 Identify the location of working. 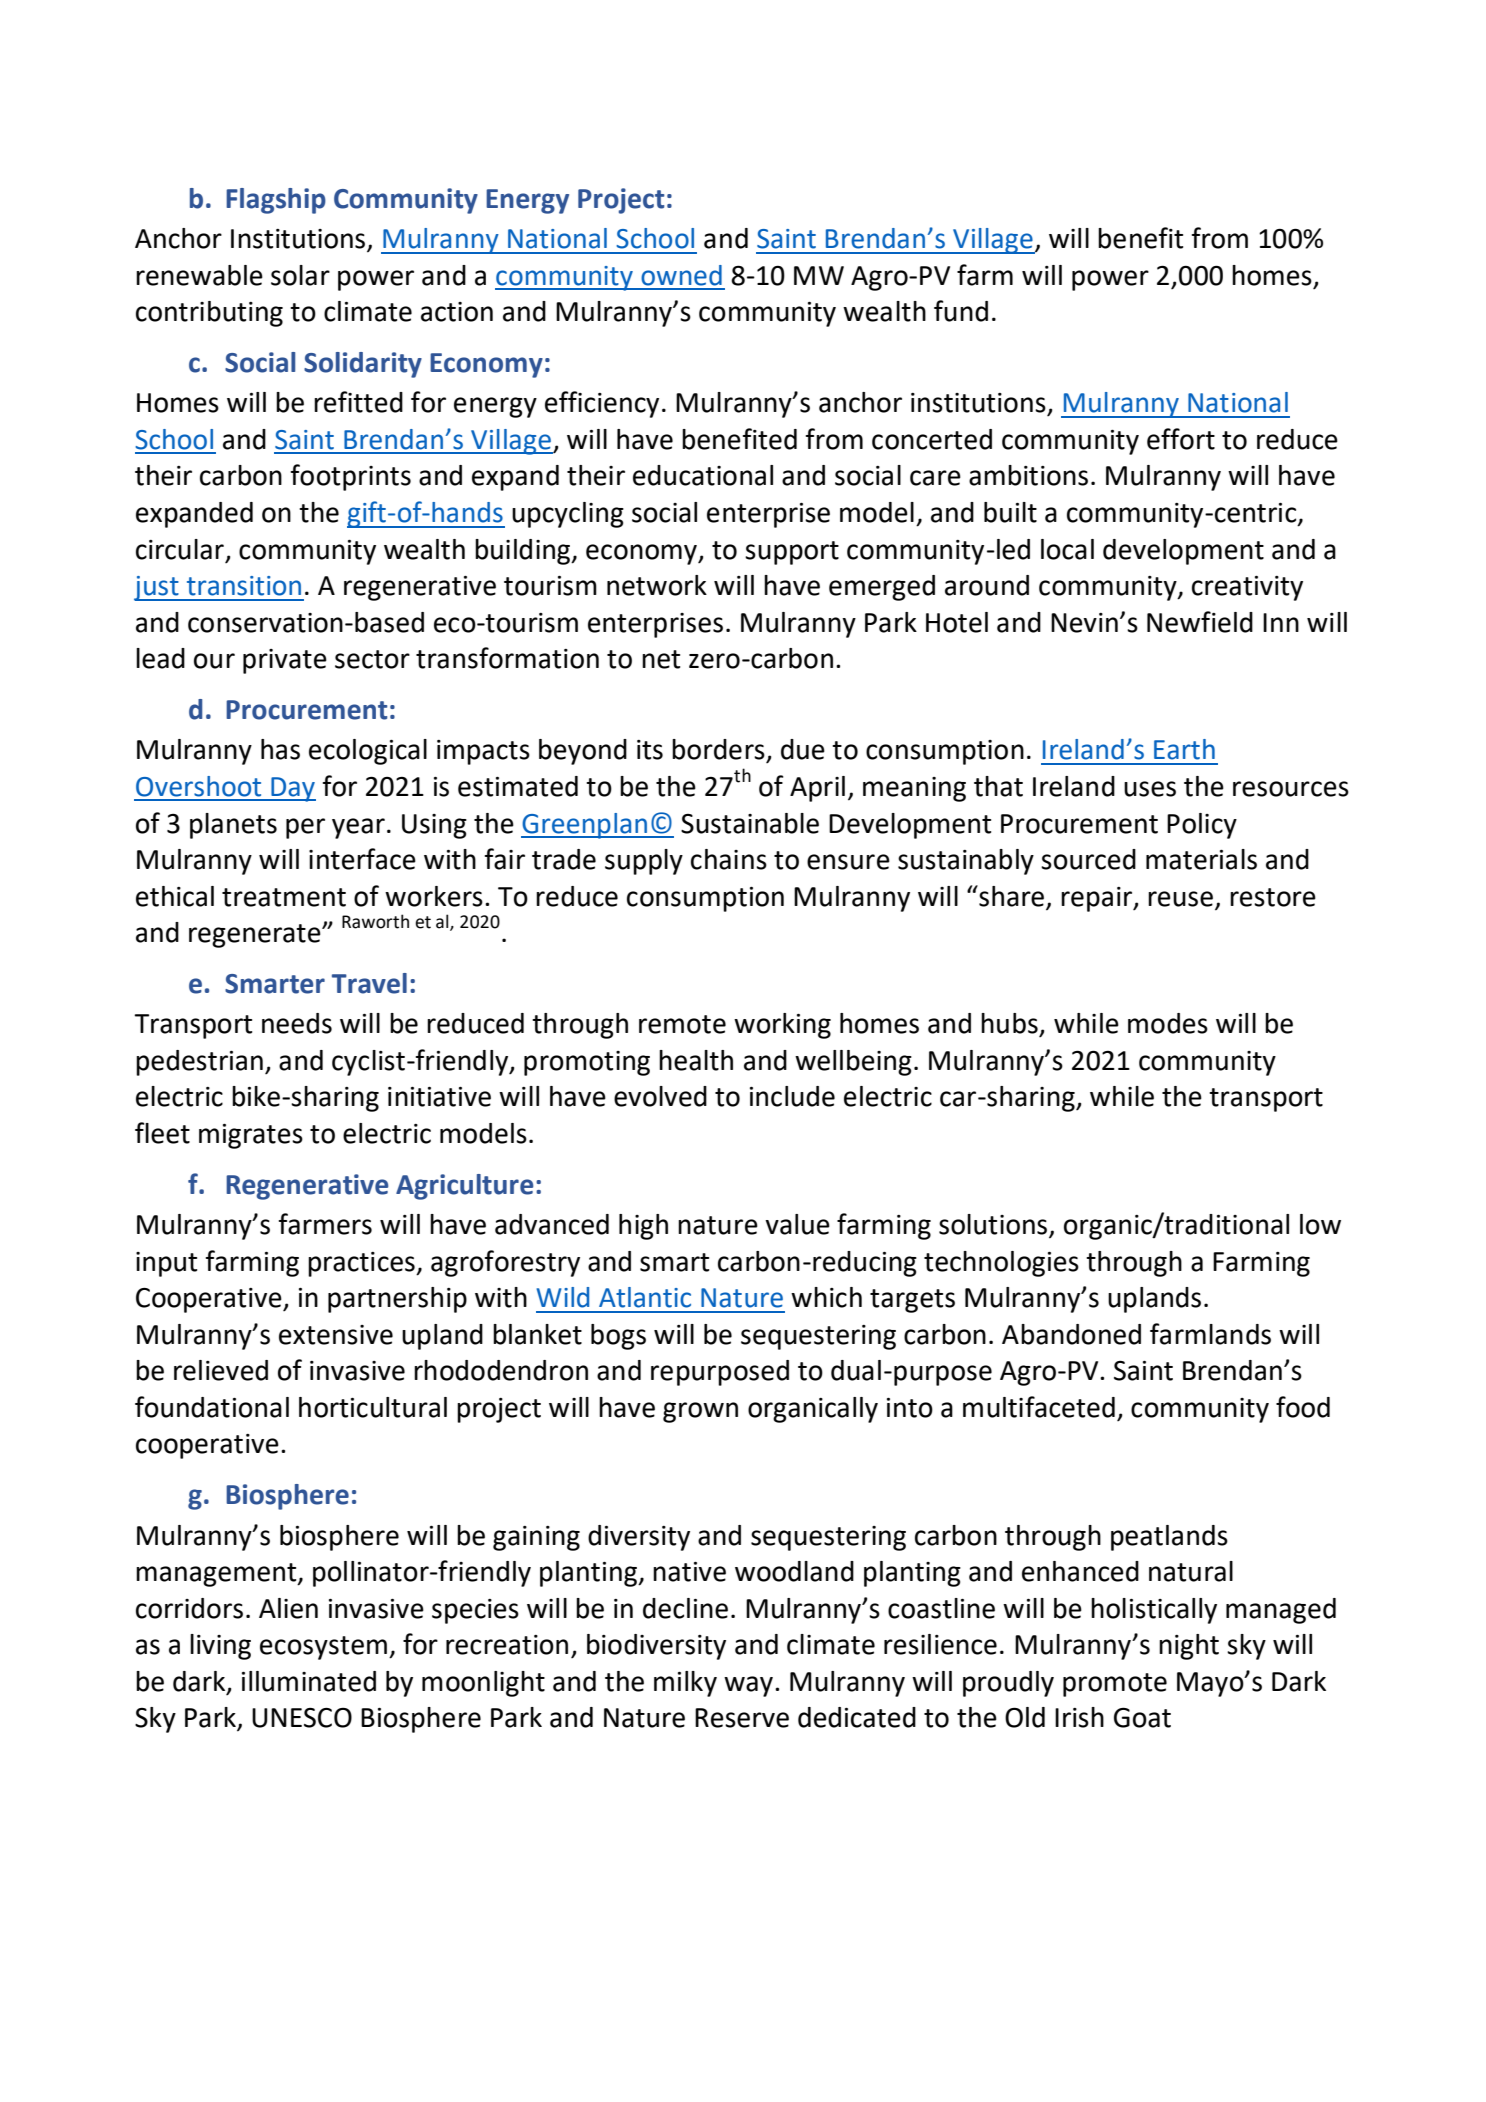
(782, 1026).
